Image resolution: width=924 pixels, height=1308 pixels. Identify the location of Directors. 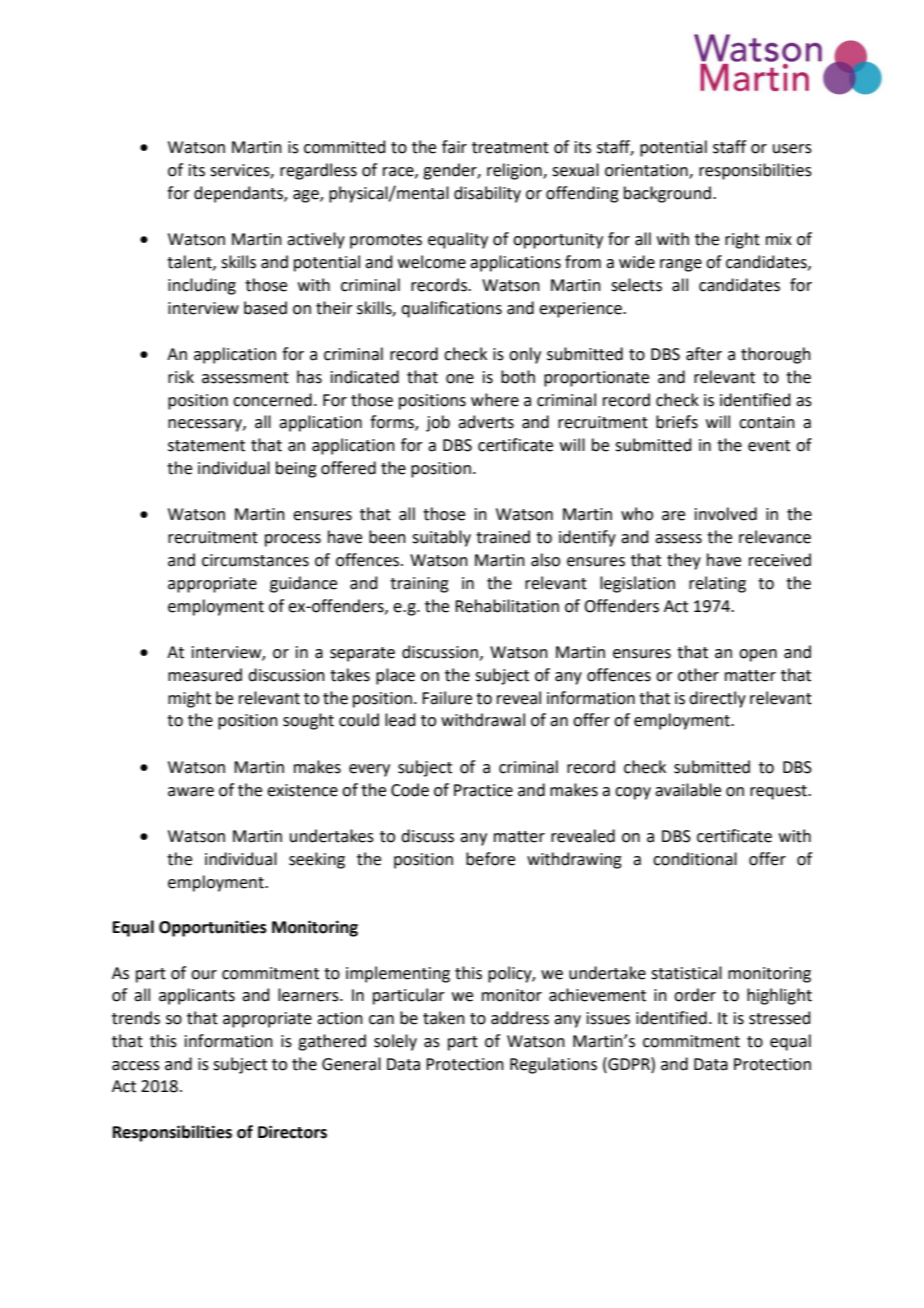
(292, 1132).
